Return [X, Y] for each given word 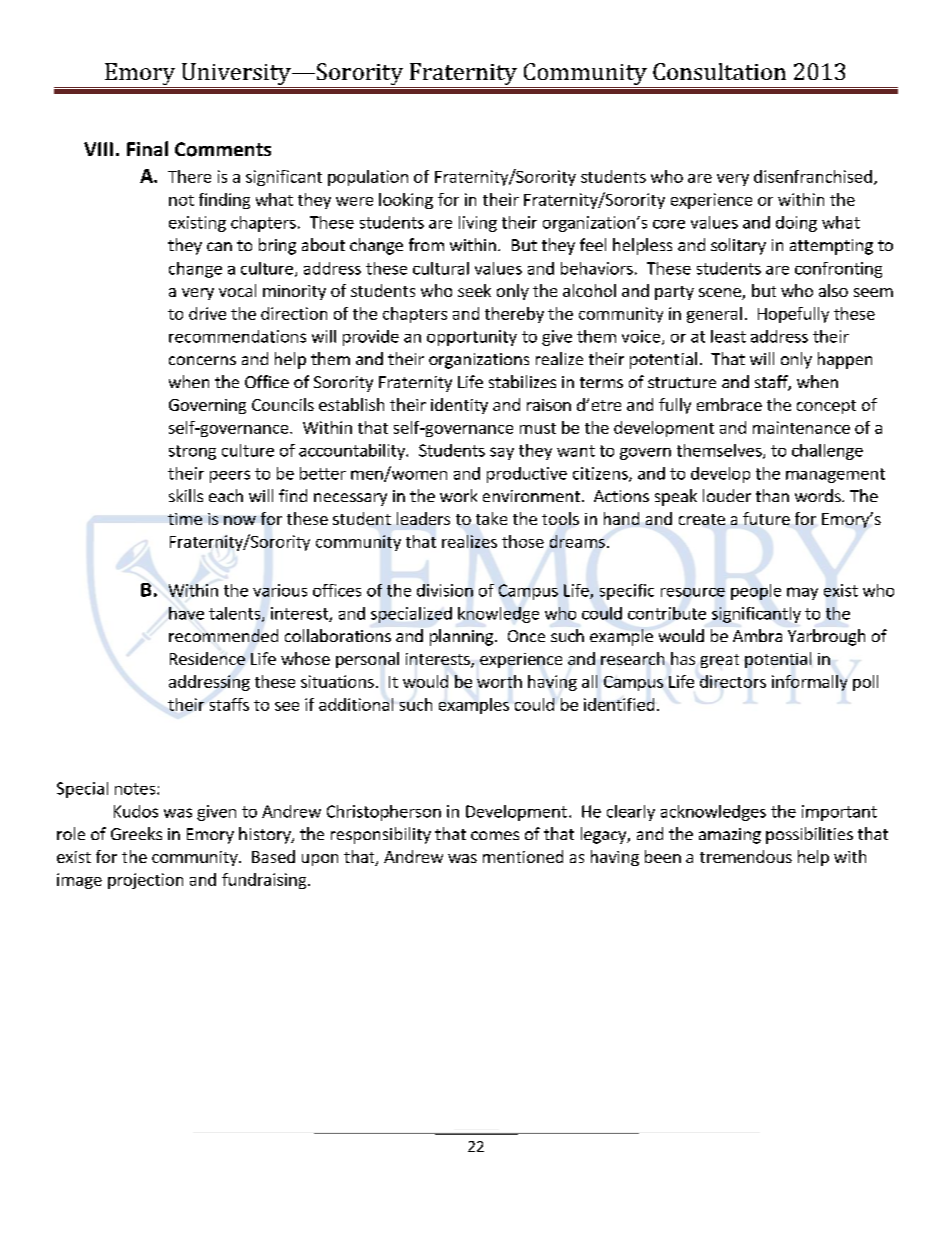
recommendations [237, 336]
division [445, 590]
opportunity [472, 338]
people [756, 592]
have [186, 613]
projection [145, 881]
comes [495, 835]
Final [147, 148]
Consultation [719, 71]
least [728, 336]
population [368, 178]
